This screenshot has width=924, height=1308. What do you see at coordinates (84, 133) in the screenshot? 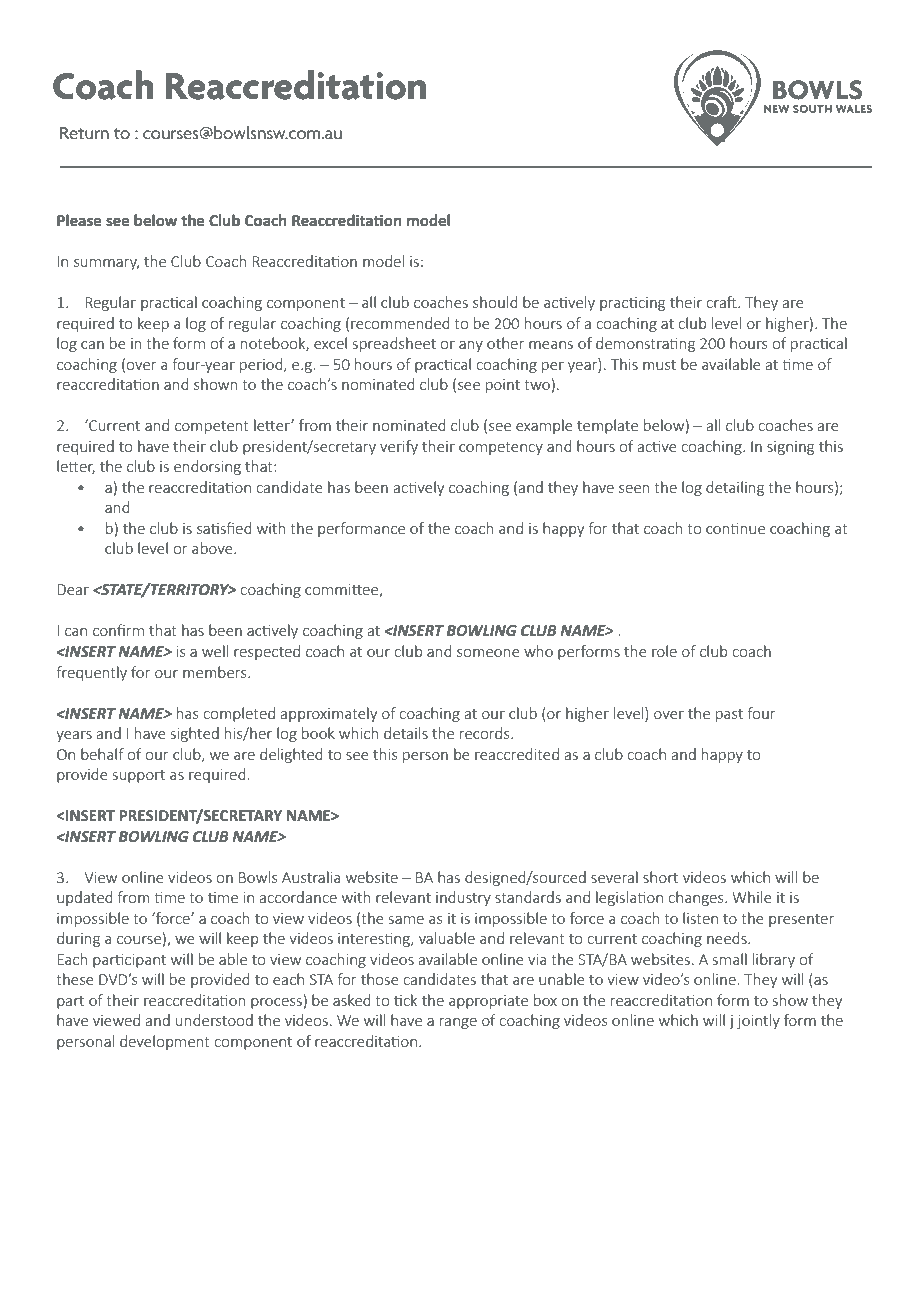
I see `Return` at bounding box center [84, 133].
